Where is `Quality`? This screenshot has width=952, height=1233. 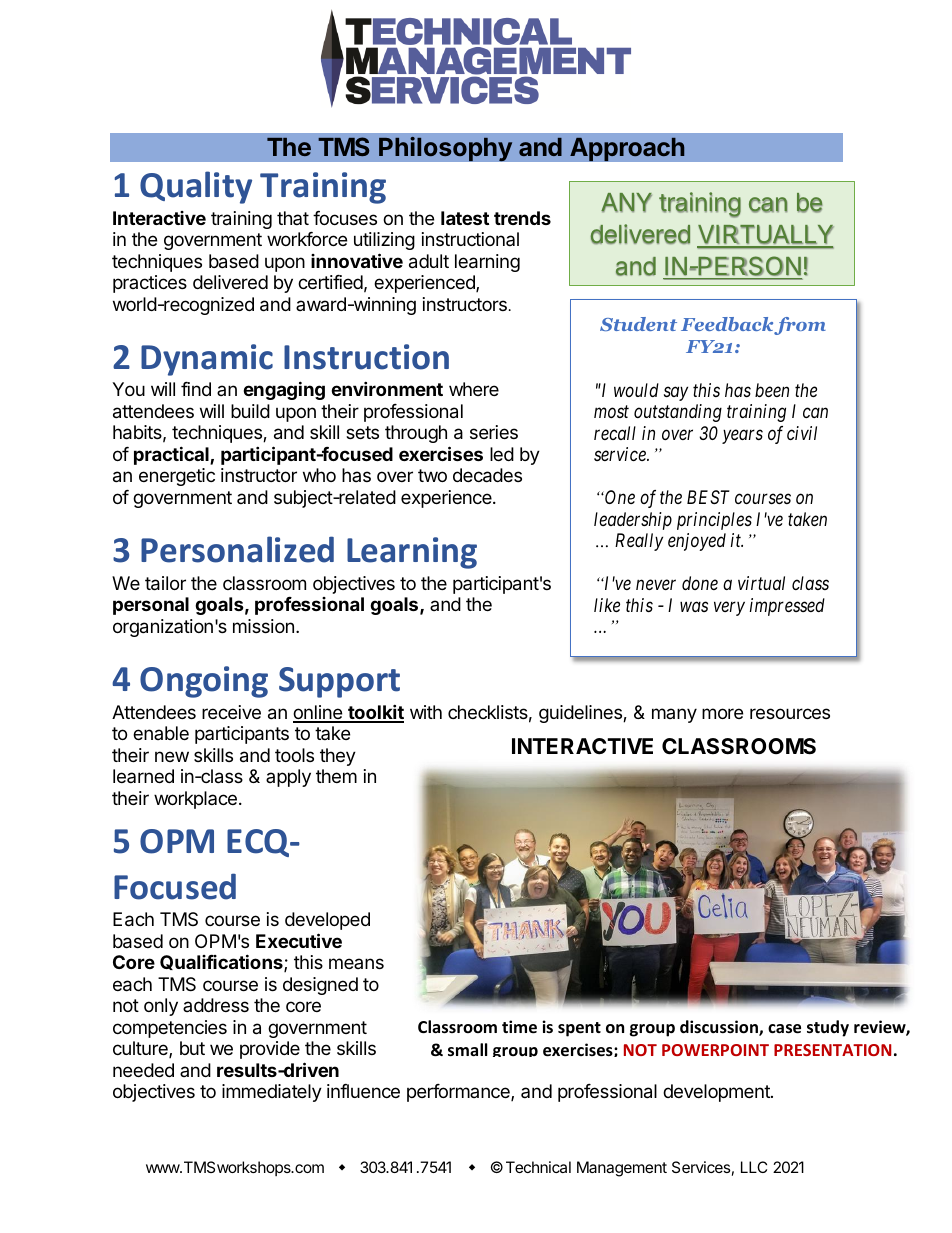
Quality is located at coordinates (196, 187).
